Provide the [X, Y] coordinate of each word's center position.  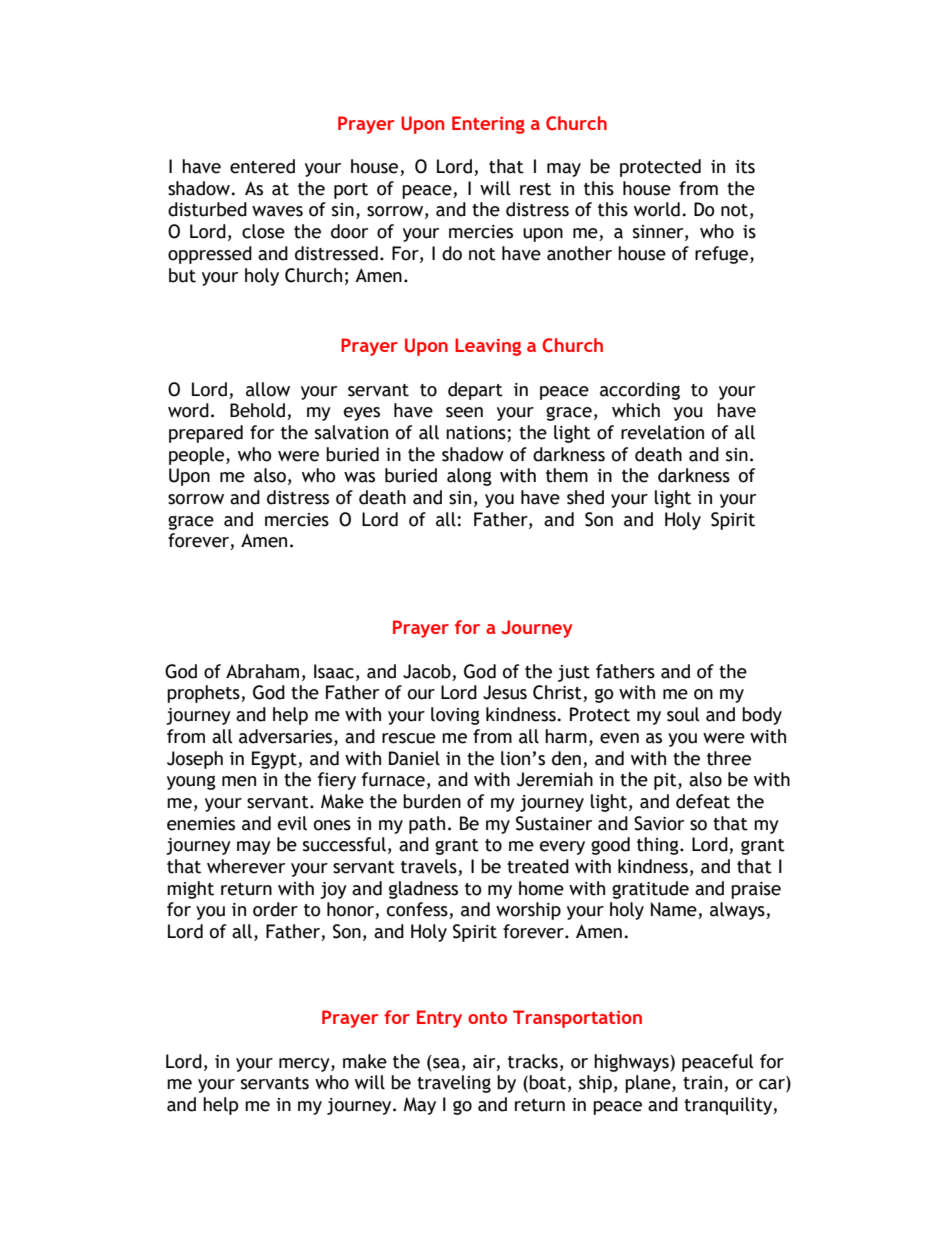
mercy [305, 1065]
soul [683, 714]
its [745, 167]
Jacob [427, 671]
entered [262, 166]
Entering [488, 125]
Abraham [262, 671]
